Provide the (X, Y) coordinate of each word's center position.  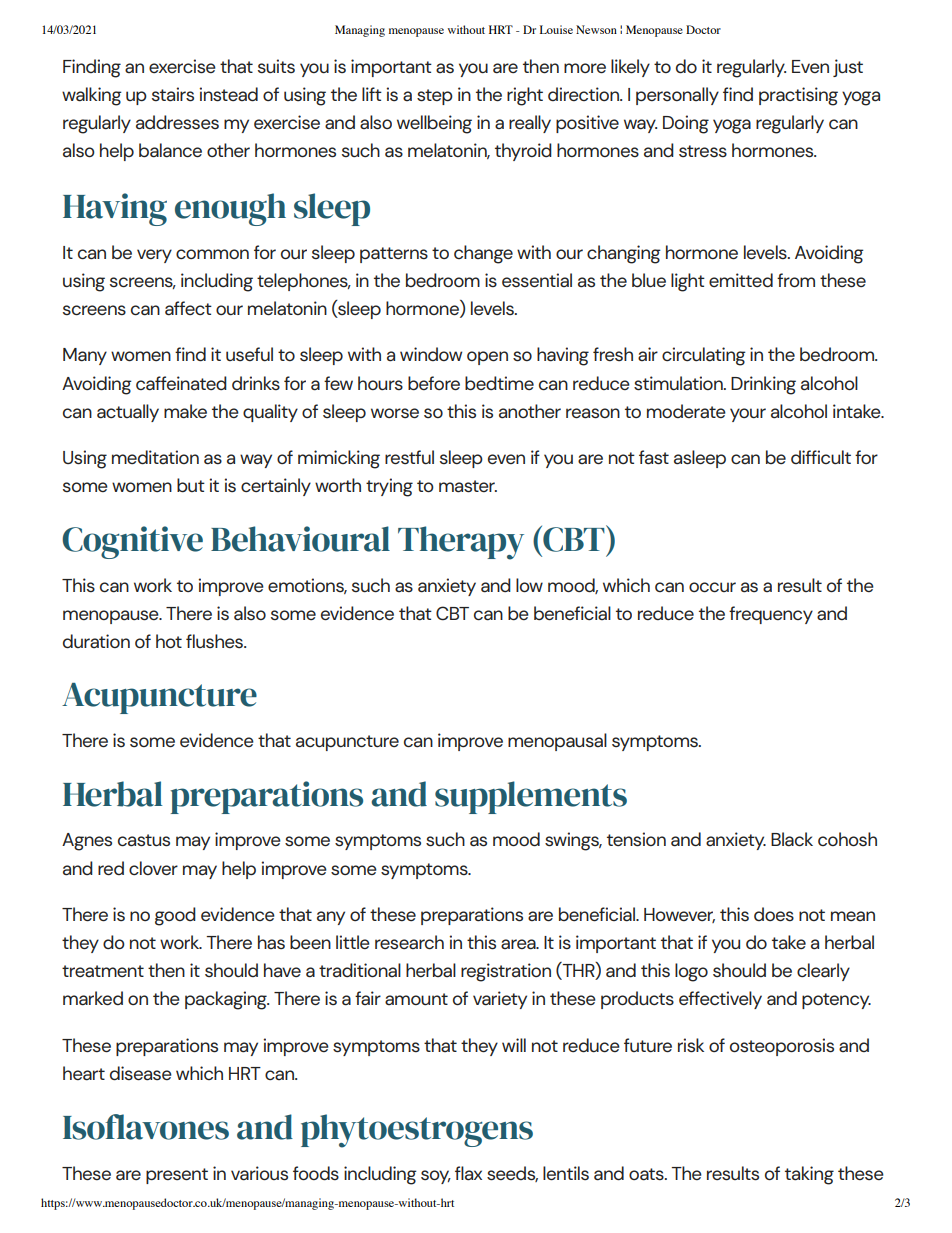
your (748, 415)
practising (798, 96)
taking (809, 1175)
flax (468, 1173)
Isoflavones (146, 1127)
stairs (173, 94)
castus (144, 840)
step (435, 97)
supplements (531, 797)
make (185, 411)
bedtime (499, 383)
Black (792, 839)
